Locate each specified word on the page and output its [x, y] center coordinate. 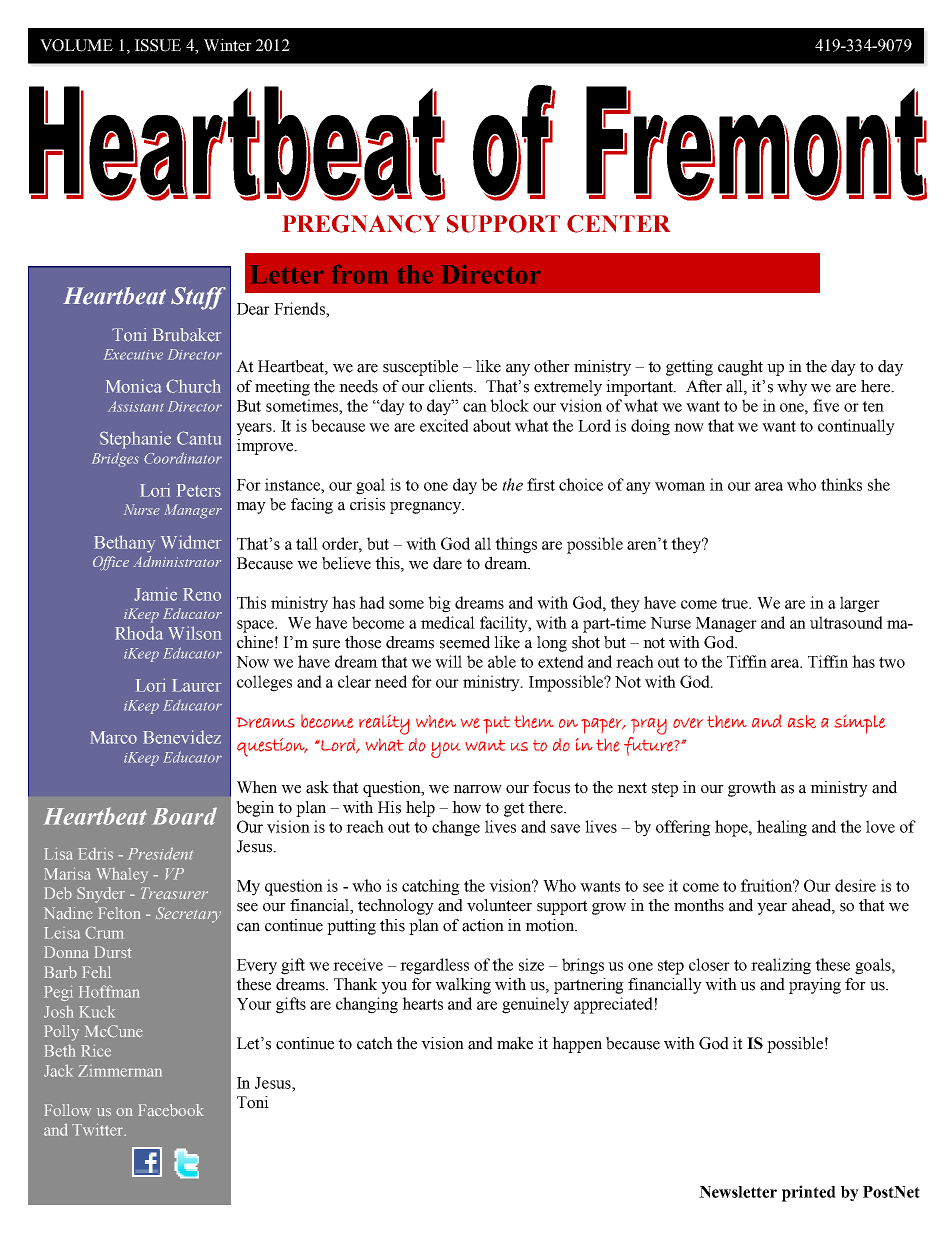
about [492, 425]
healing [782, 828]
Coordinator [183, 458]
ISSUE [158, 45]
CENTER [618, 224]
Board [184, 816]
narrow [477, 789]
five [826, 405]
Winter [228, 45]
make [515, 1043]
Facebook [171, 1110]
